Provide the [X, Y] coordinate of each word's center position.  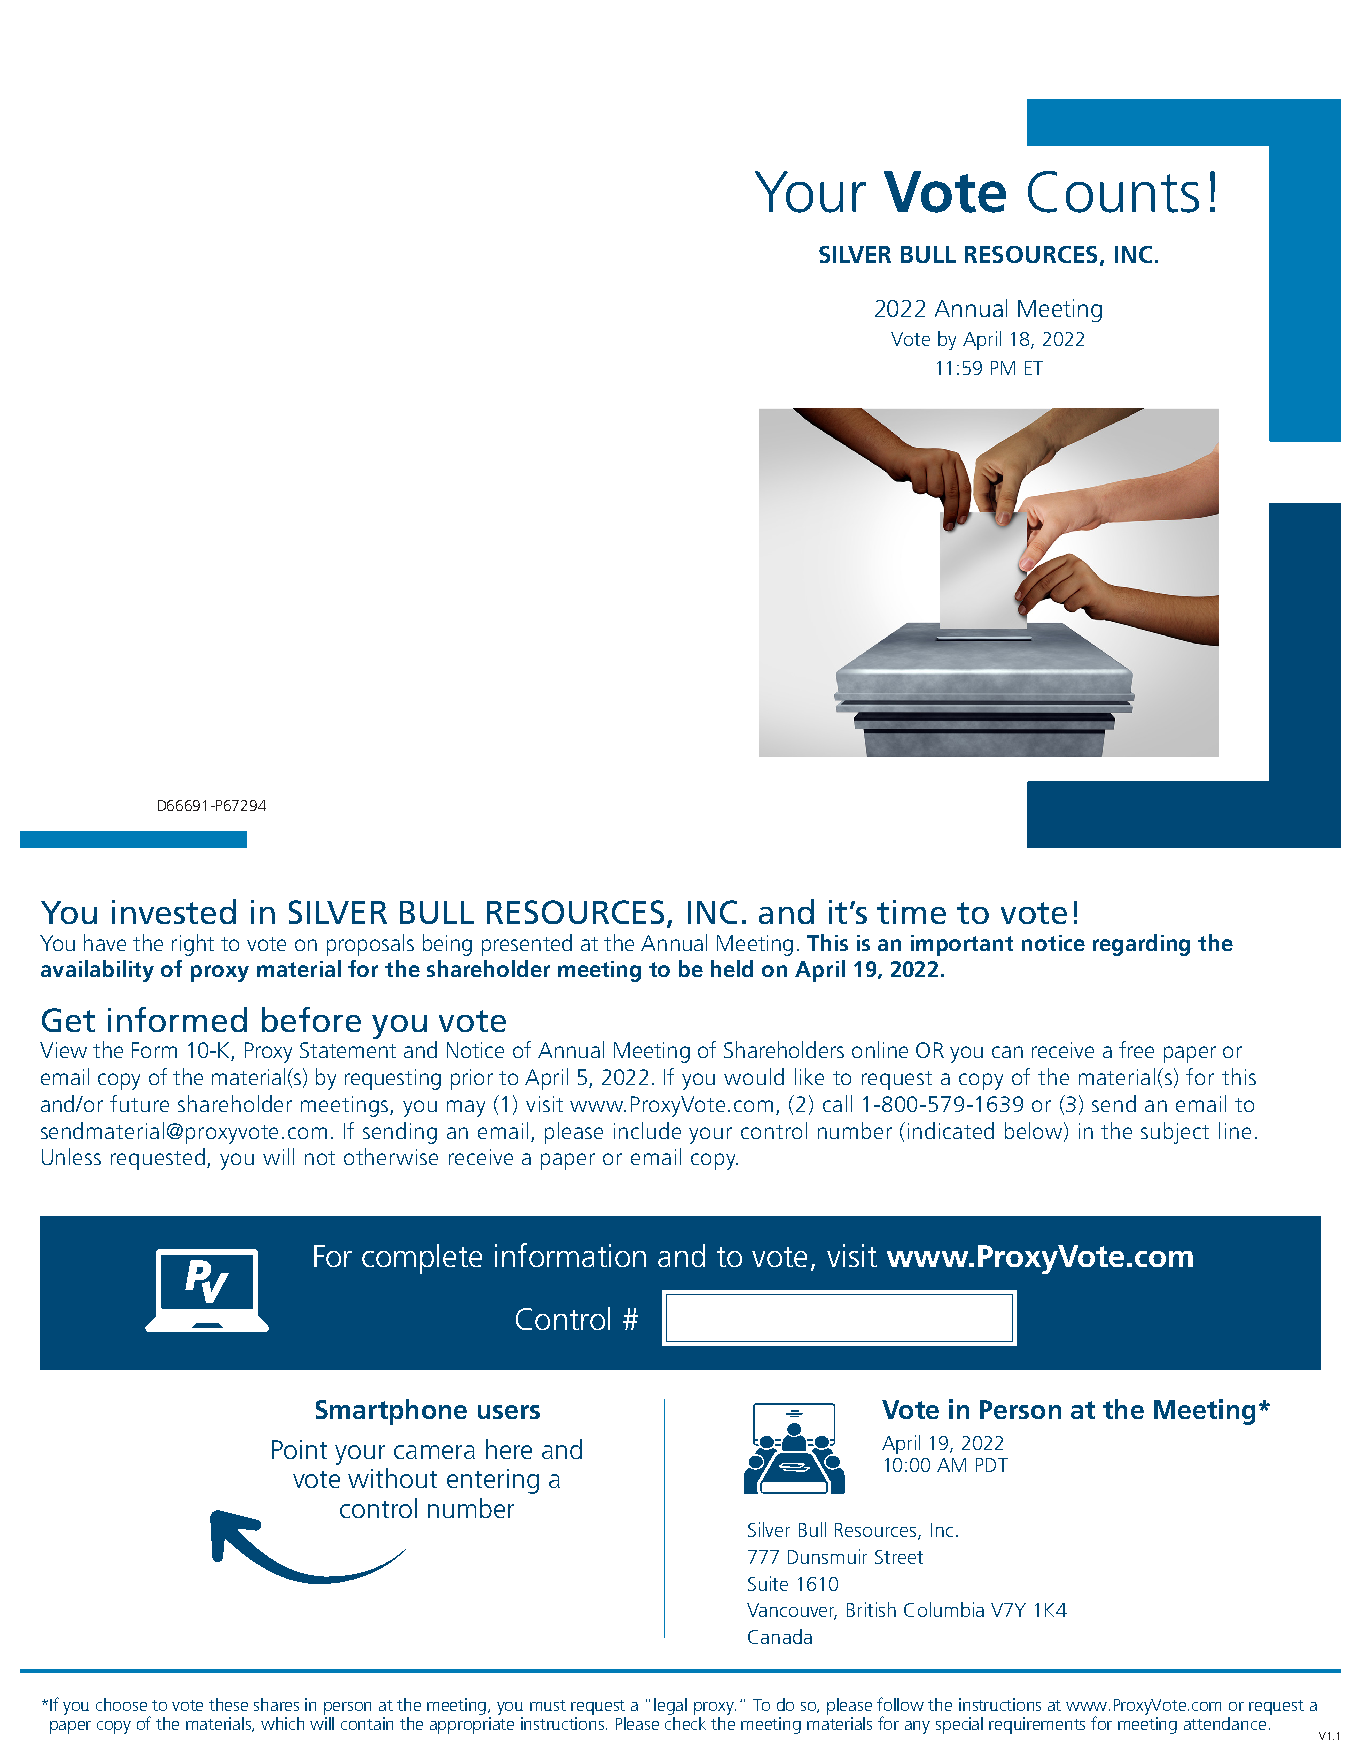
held [732, 968]
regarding [1141, 945]
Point [299, 1449]
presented [527, 945]
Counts [1113, 192]
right [193, 945]
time [911, 912]
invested [174, 911]
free [1136, 1049]
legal [670, 1708]
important [962, 945]
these [228, 1704]
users [509, 1412]
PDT [992, 1465]
